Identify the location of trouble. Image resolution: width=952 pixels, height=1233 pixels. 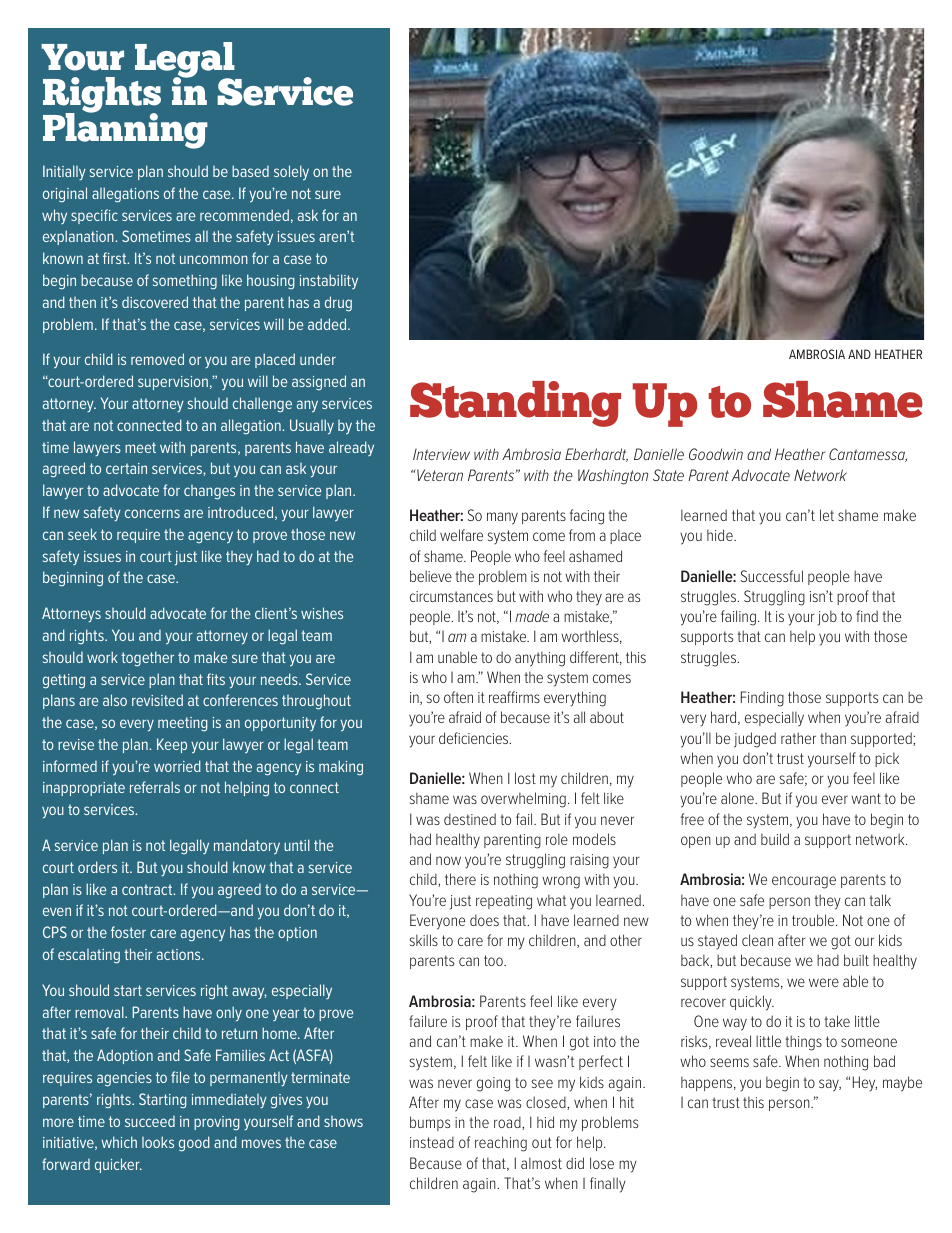
(814, 920).
